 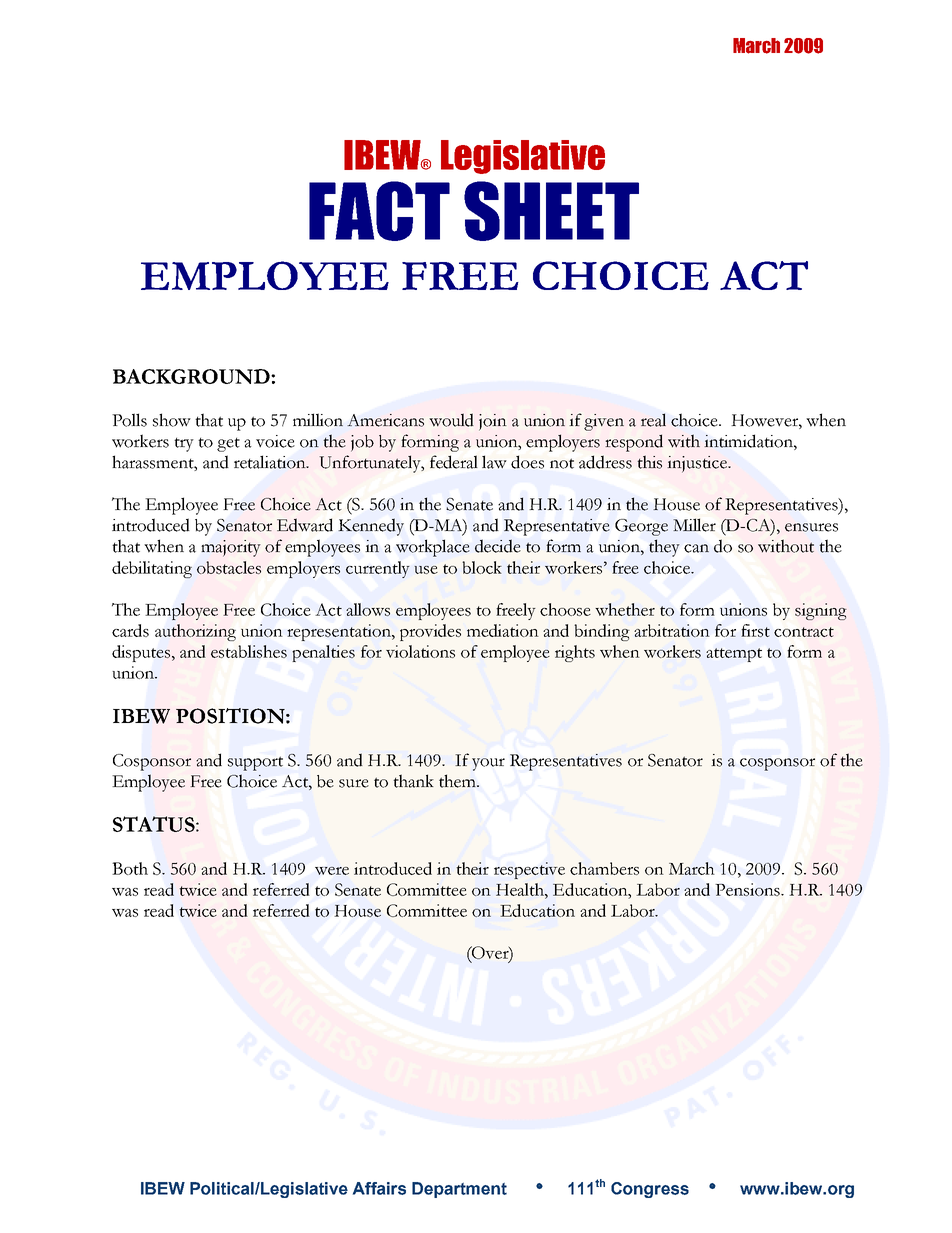 I want to click on real, so click(x=653, y=420).
